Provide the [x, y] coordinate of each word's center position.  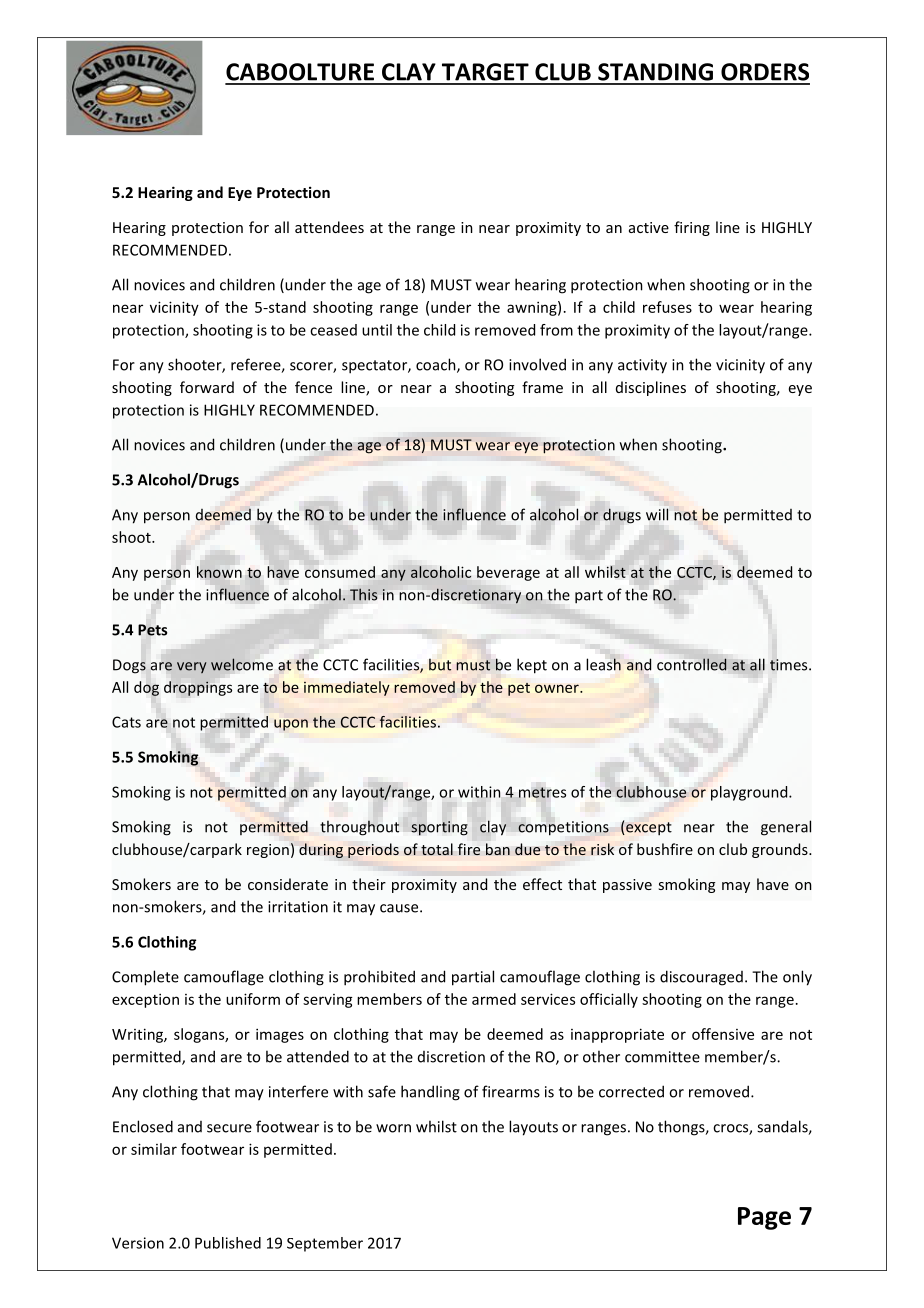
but [440, 665]
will [657, 514]
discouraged [701, 978]
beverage [508, 573]
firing [692, 228]
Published [228, 1243]
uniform [253, 999]
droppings [198, 688]
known [219, 572]
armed [494, 999]
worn [393, 1128]
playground [750, 793]
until [377, 330]
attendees [329, 227]
